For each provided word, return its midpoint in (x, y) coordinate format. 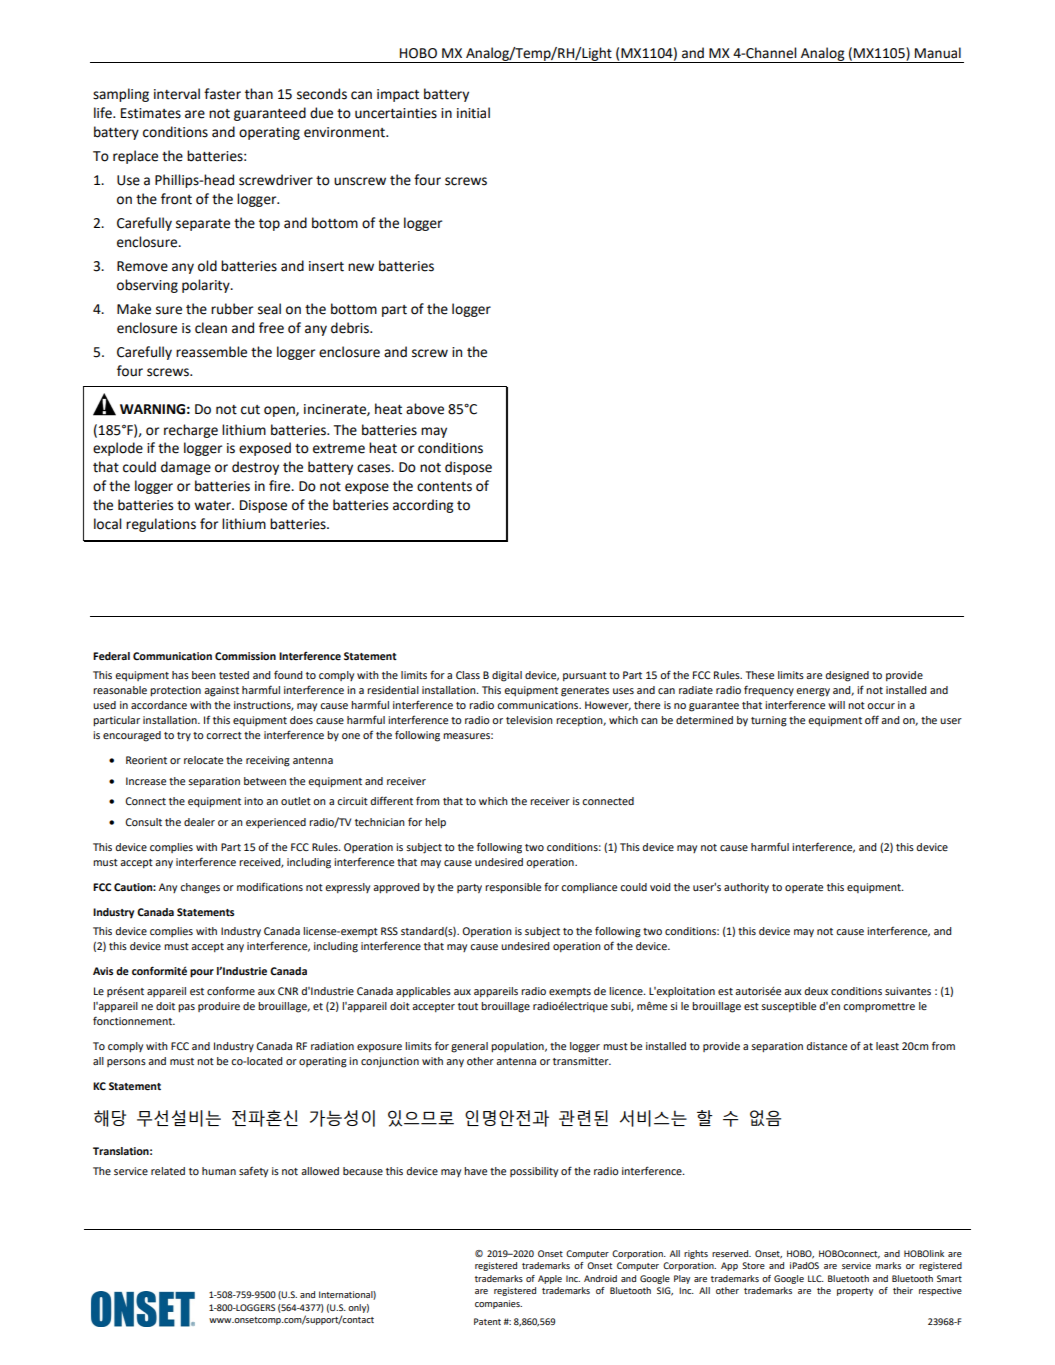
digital (507, 676)
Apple (550, 1279)
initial (473, 113)
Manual (938, 53)
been (204, 675)
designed (847, 676)
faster (222, 94)
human (219, 1171)
